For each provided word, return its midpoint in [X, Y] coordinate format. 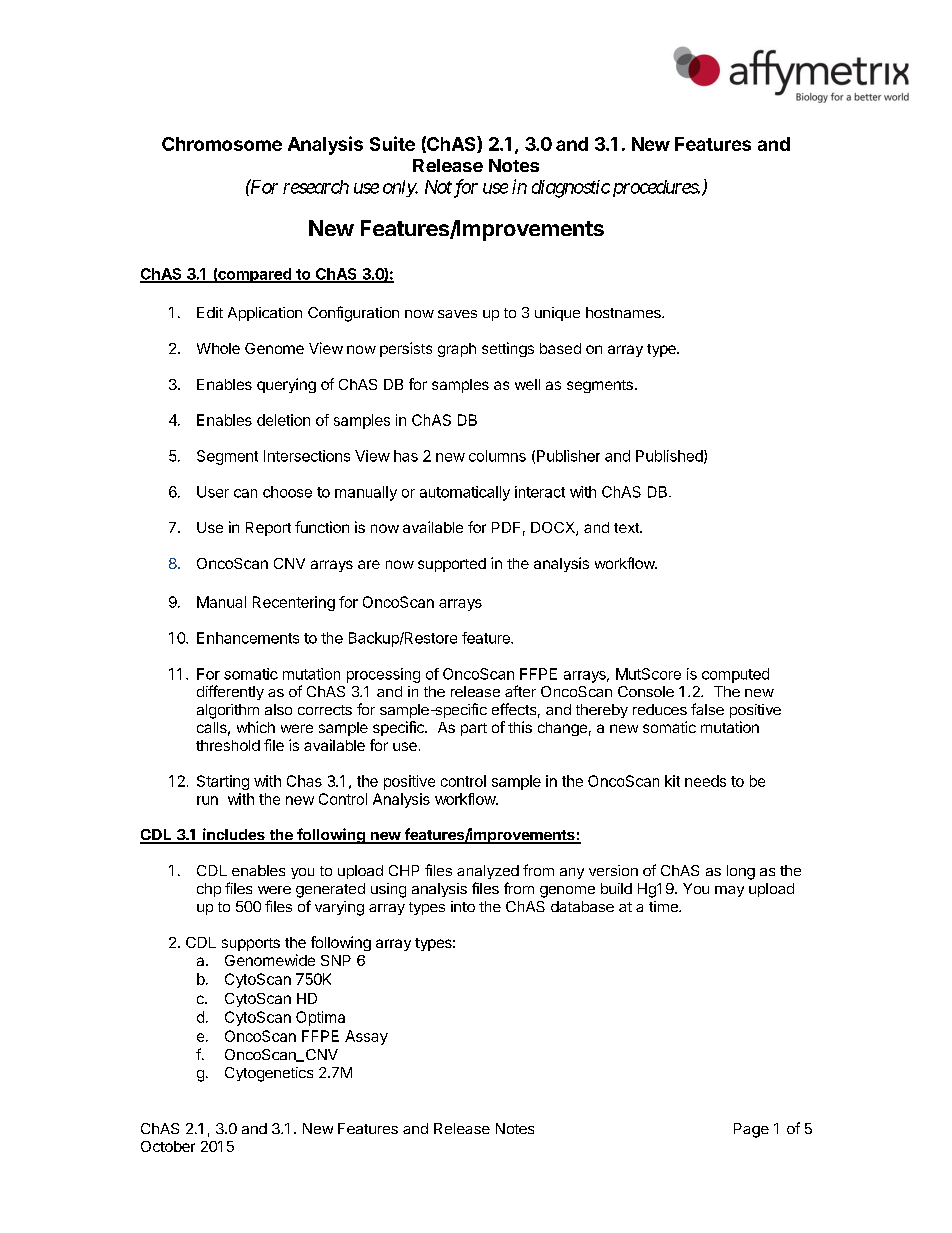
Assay [366, 1037]
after [520, 691]
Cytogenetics [269, 1074]
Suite [392, 143]
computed [735, 675]
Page [751, 1130]
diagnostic [571, 189]
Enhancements [248, 638]
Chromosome [222, 144]
